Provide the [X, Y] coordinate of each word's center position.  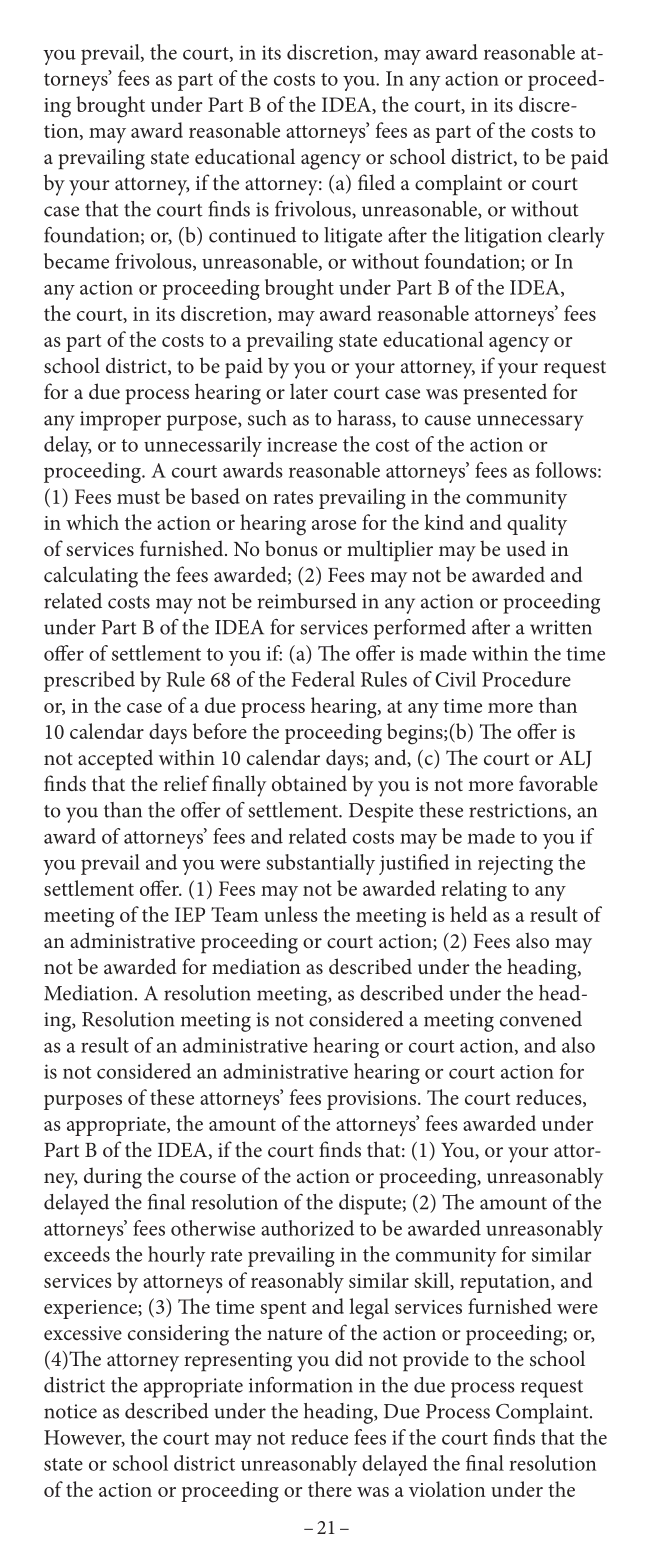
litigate [353, 237]
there [330, 1489]
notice [70, 1411]
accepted [115, 760]
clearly [576, 237]
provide [436, 1361]
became [76, 261]
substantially [320, 864]
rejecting [515, 865]
